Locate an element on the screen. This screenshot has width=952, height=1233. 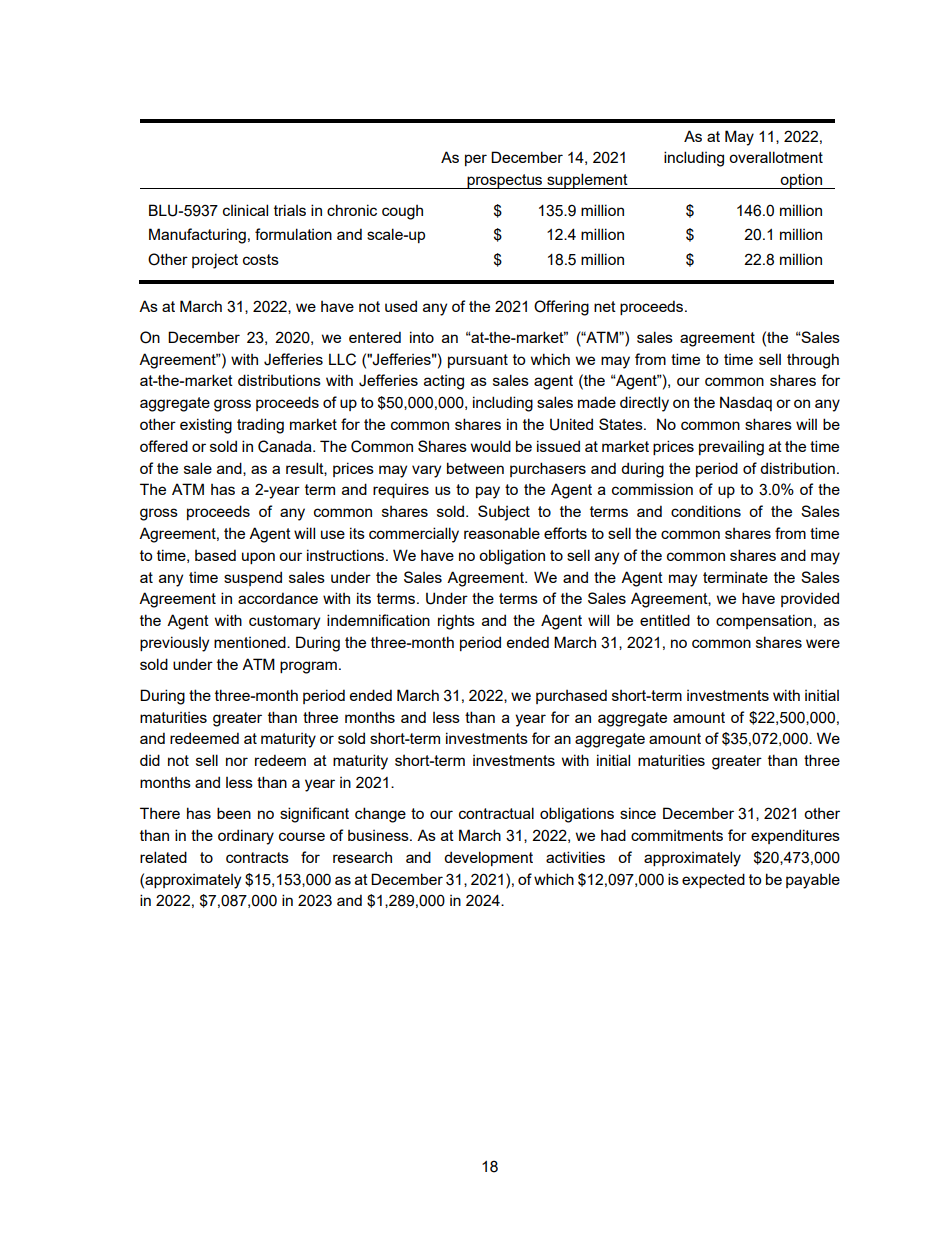
clinical is located at coordinates (245, 210).
